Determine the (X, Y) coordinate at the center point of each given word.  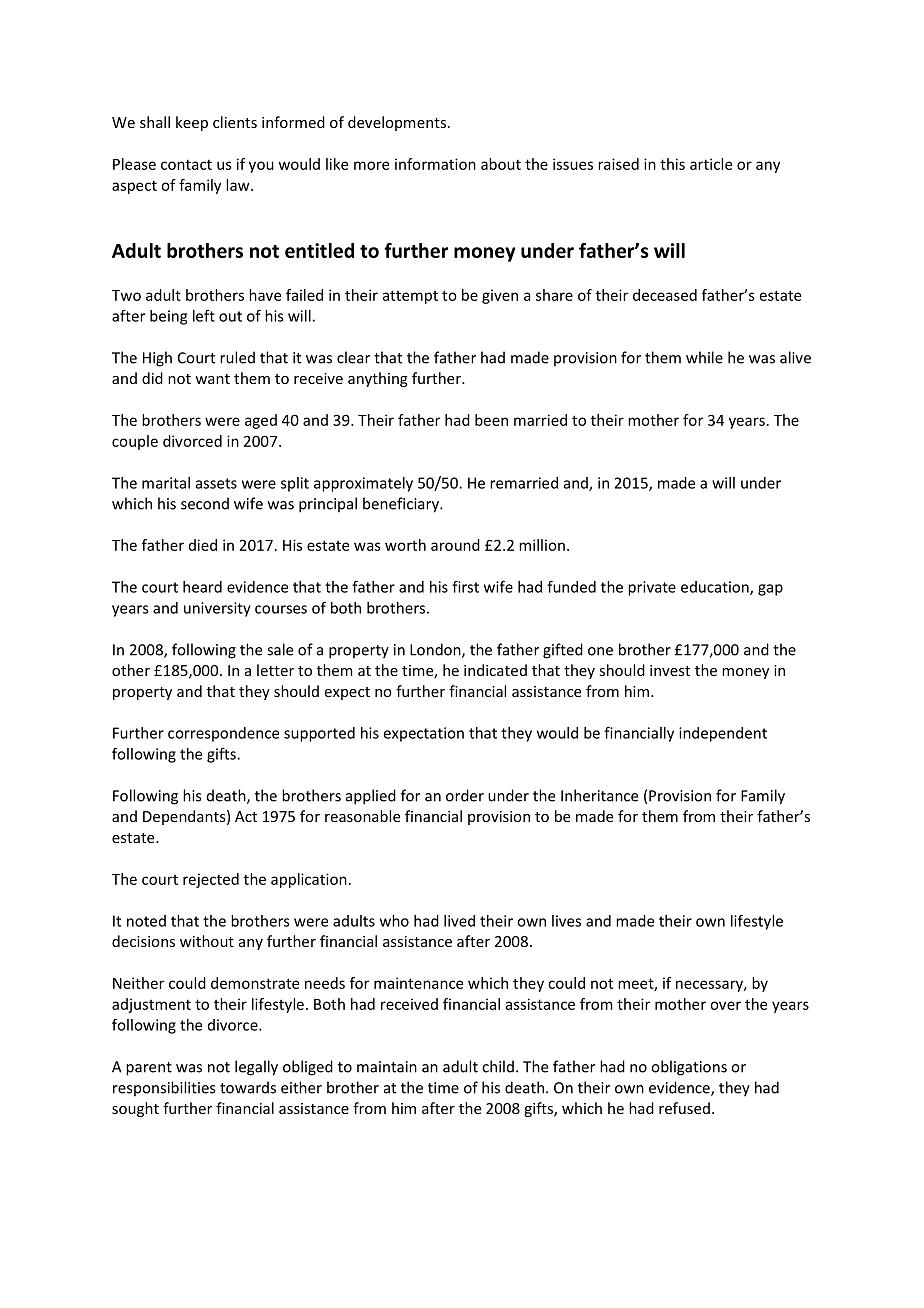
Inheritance (599, 795)
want (212, 379)
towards (248, 1087)
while (704, 357)
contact (186, 164)
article (711, 164)
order (465, 795)
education (716, 588)
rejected (211, 880)
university (217, 609)
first (465, 586)
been (491, 420)
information (435, 164)
